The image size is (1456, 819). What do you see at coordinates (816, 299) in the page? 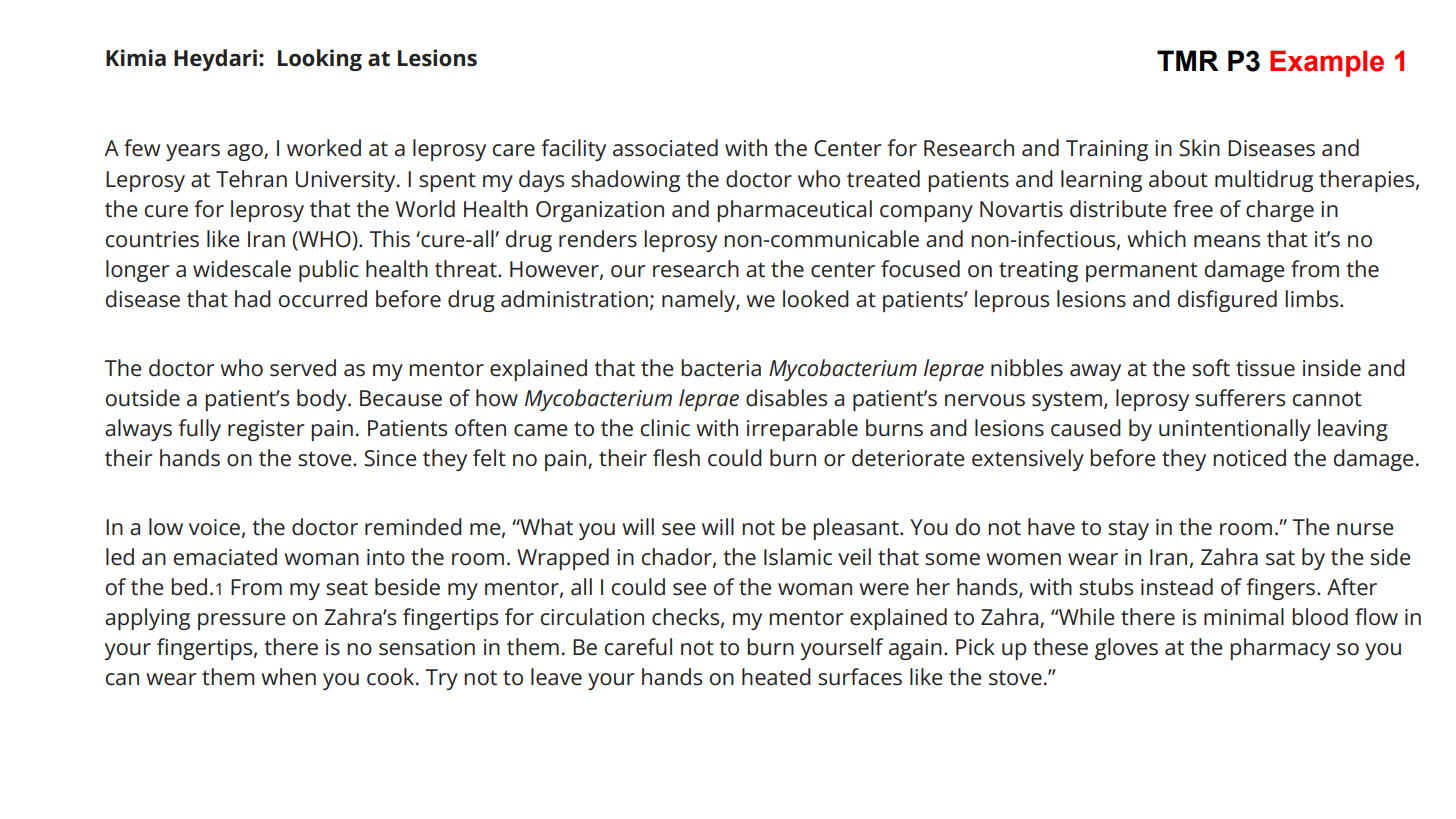
I see `looked` at bounding box center [816, 299].
